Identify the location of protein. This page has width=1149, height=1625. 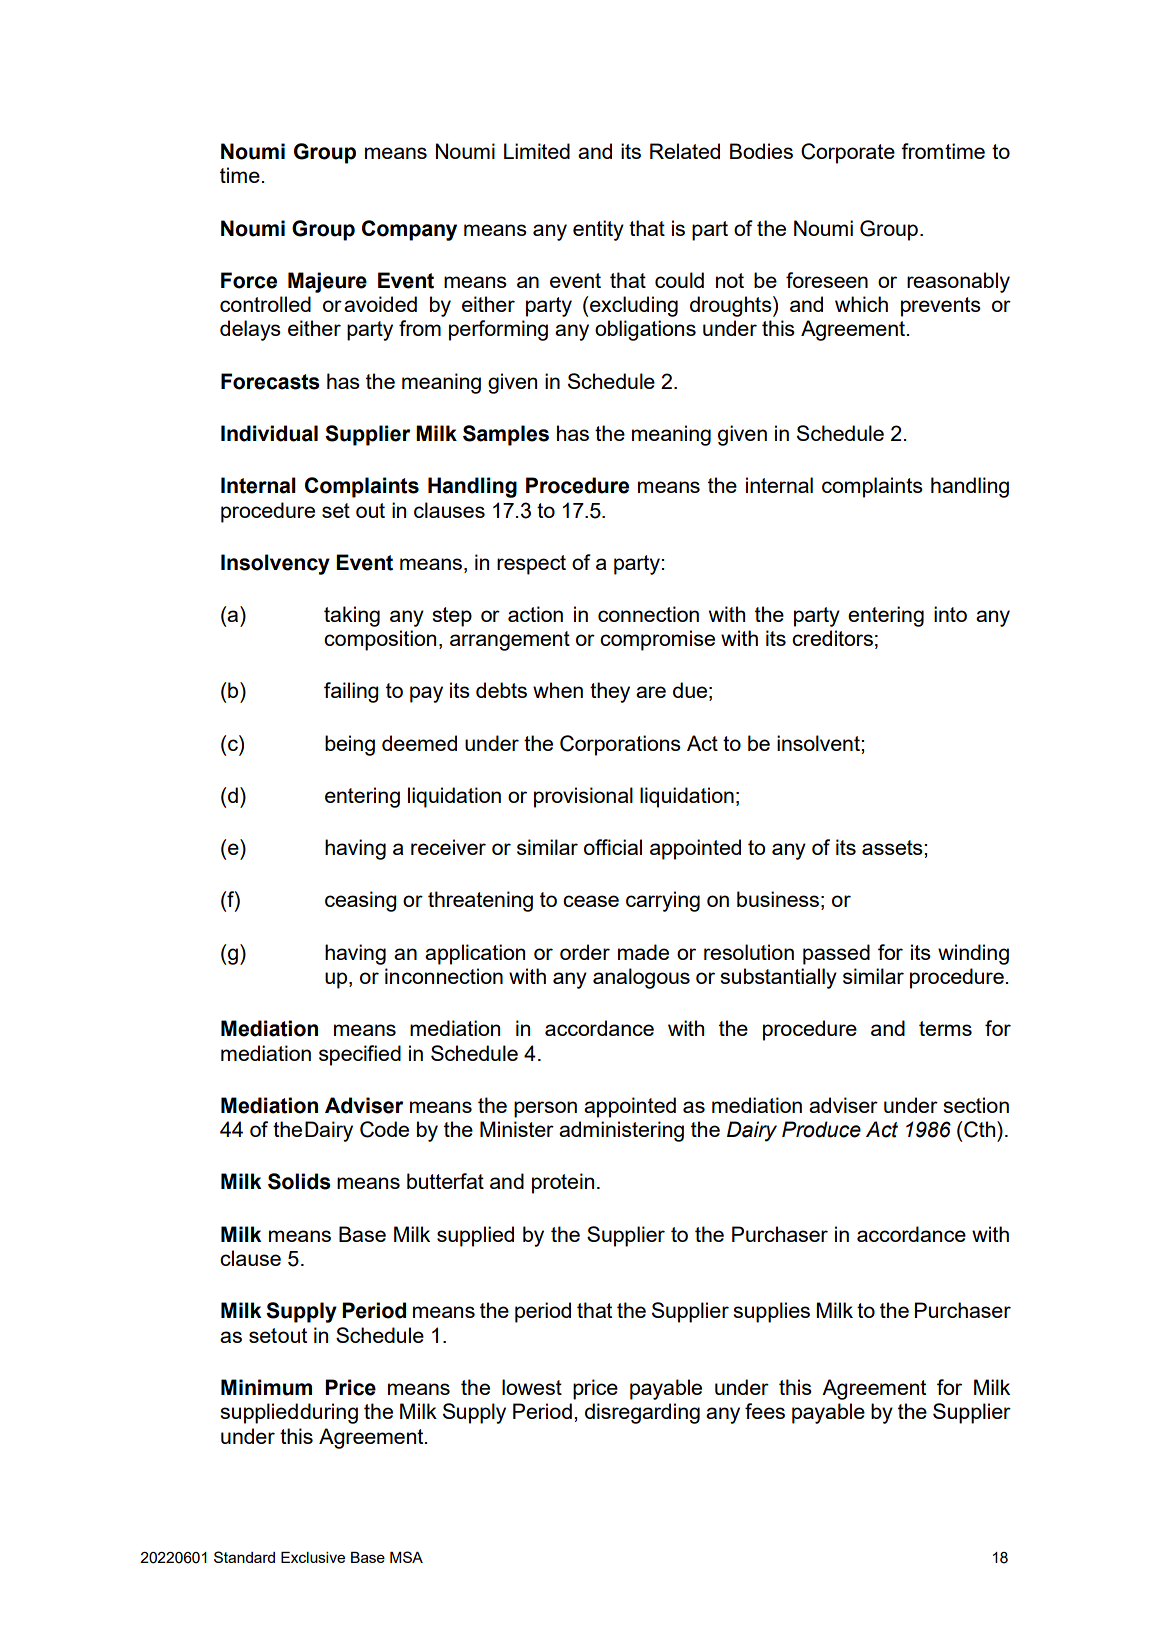
(563, 1183).
